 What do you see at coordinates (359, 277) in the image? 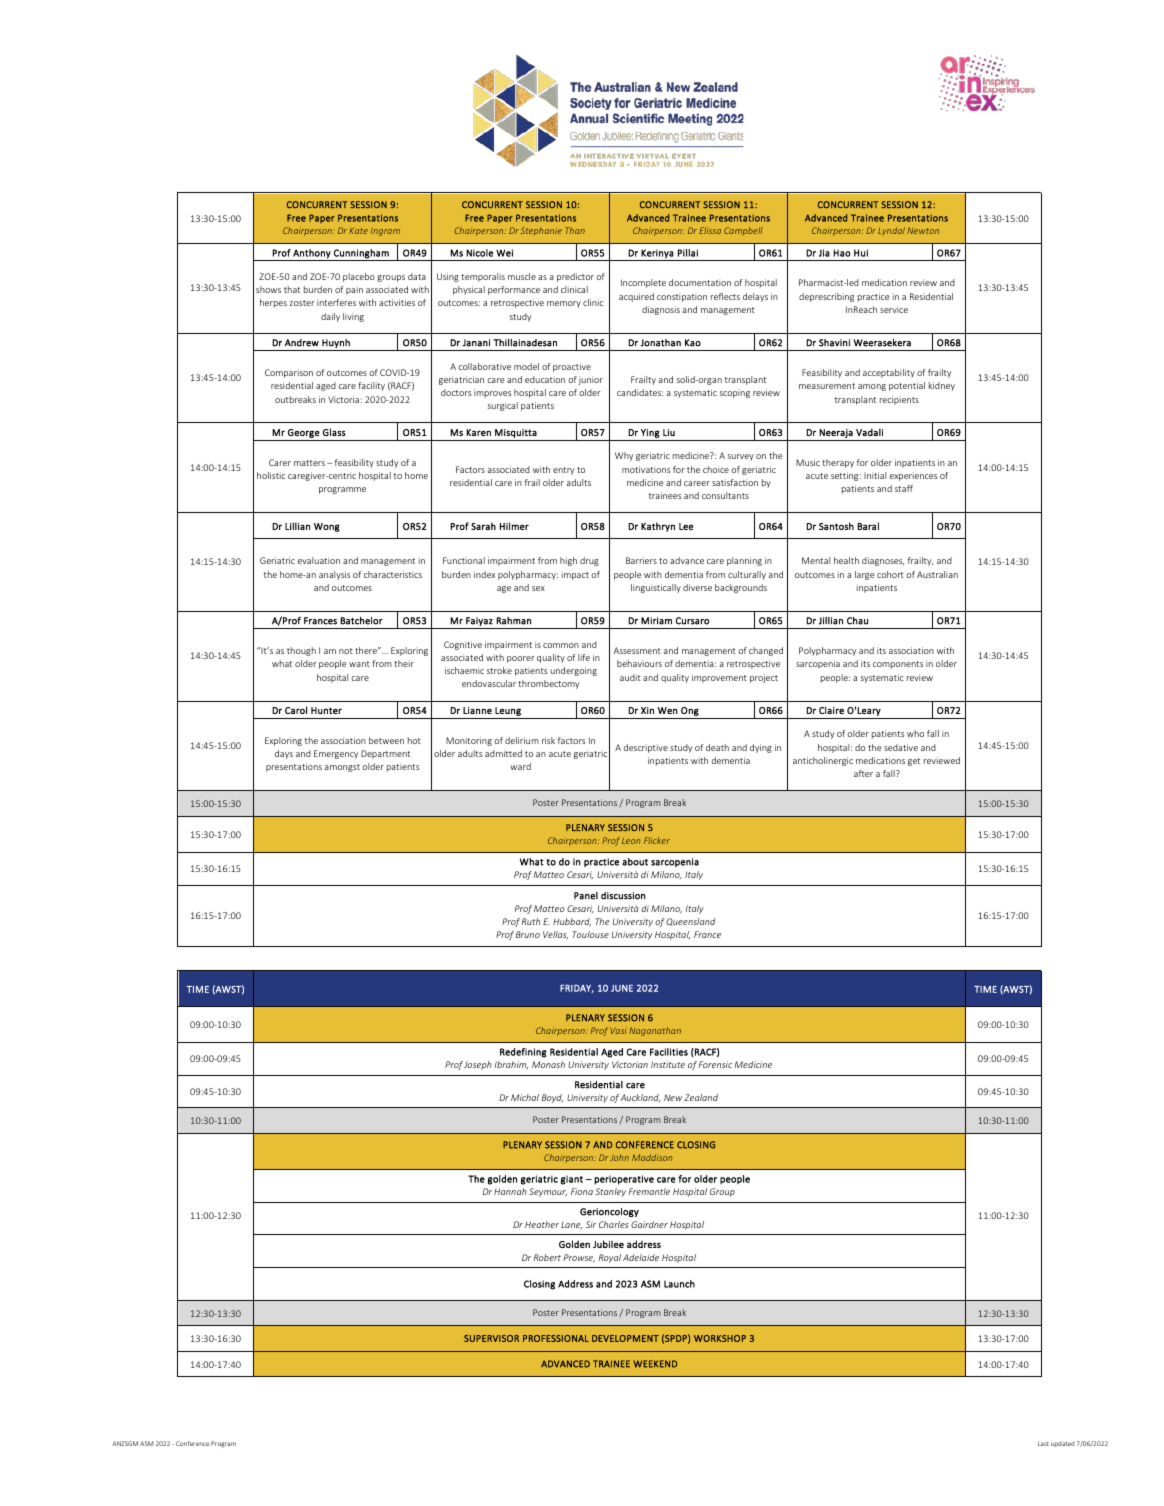
I see `placebo` at bounding box center [359, 277].
